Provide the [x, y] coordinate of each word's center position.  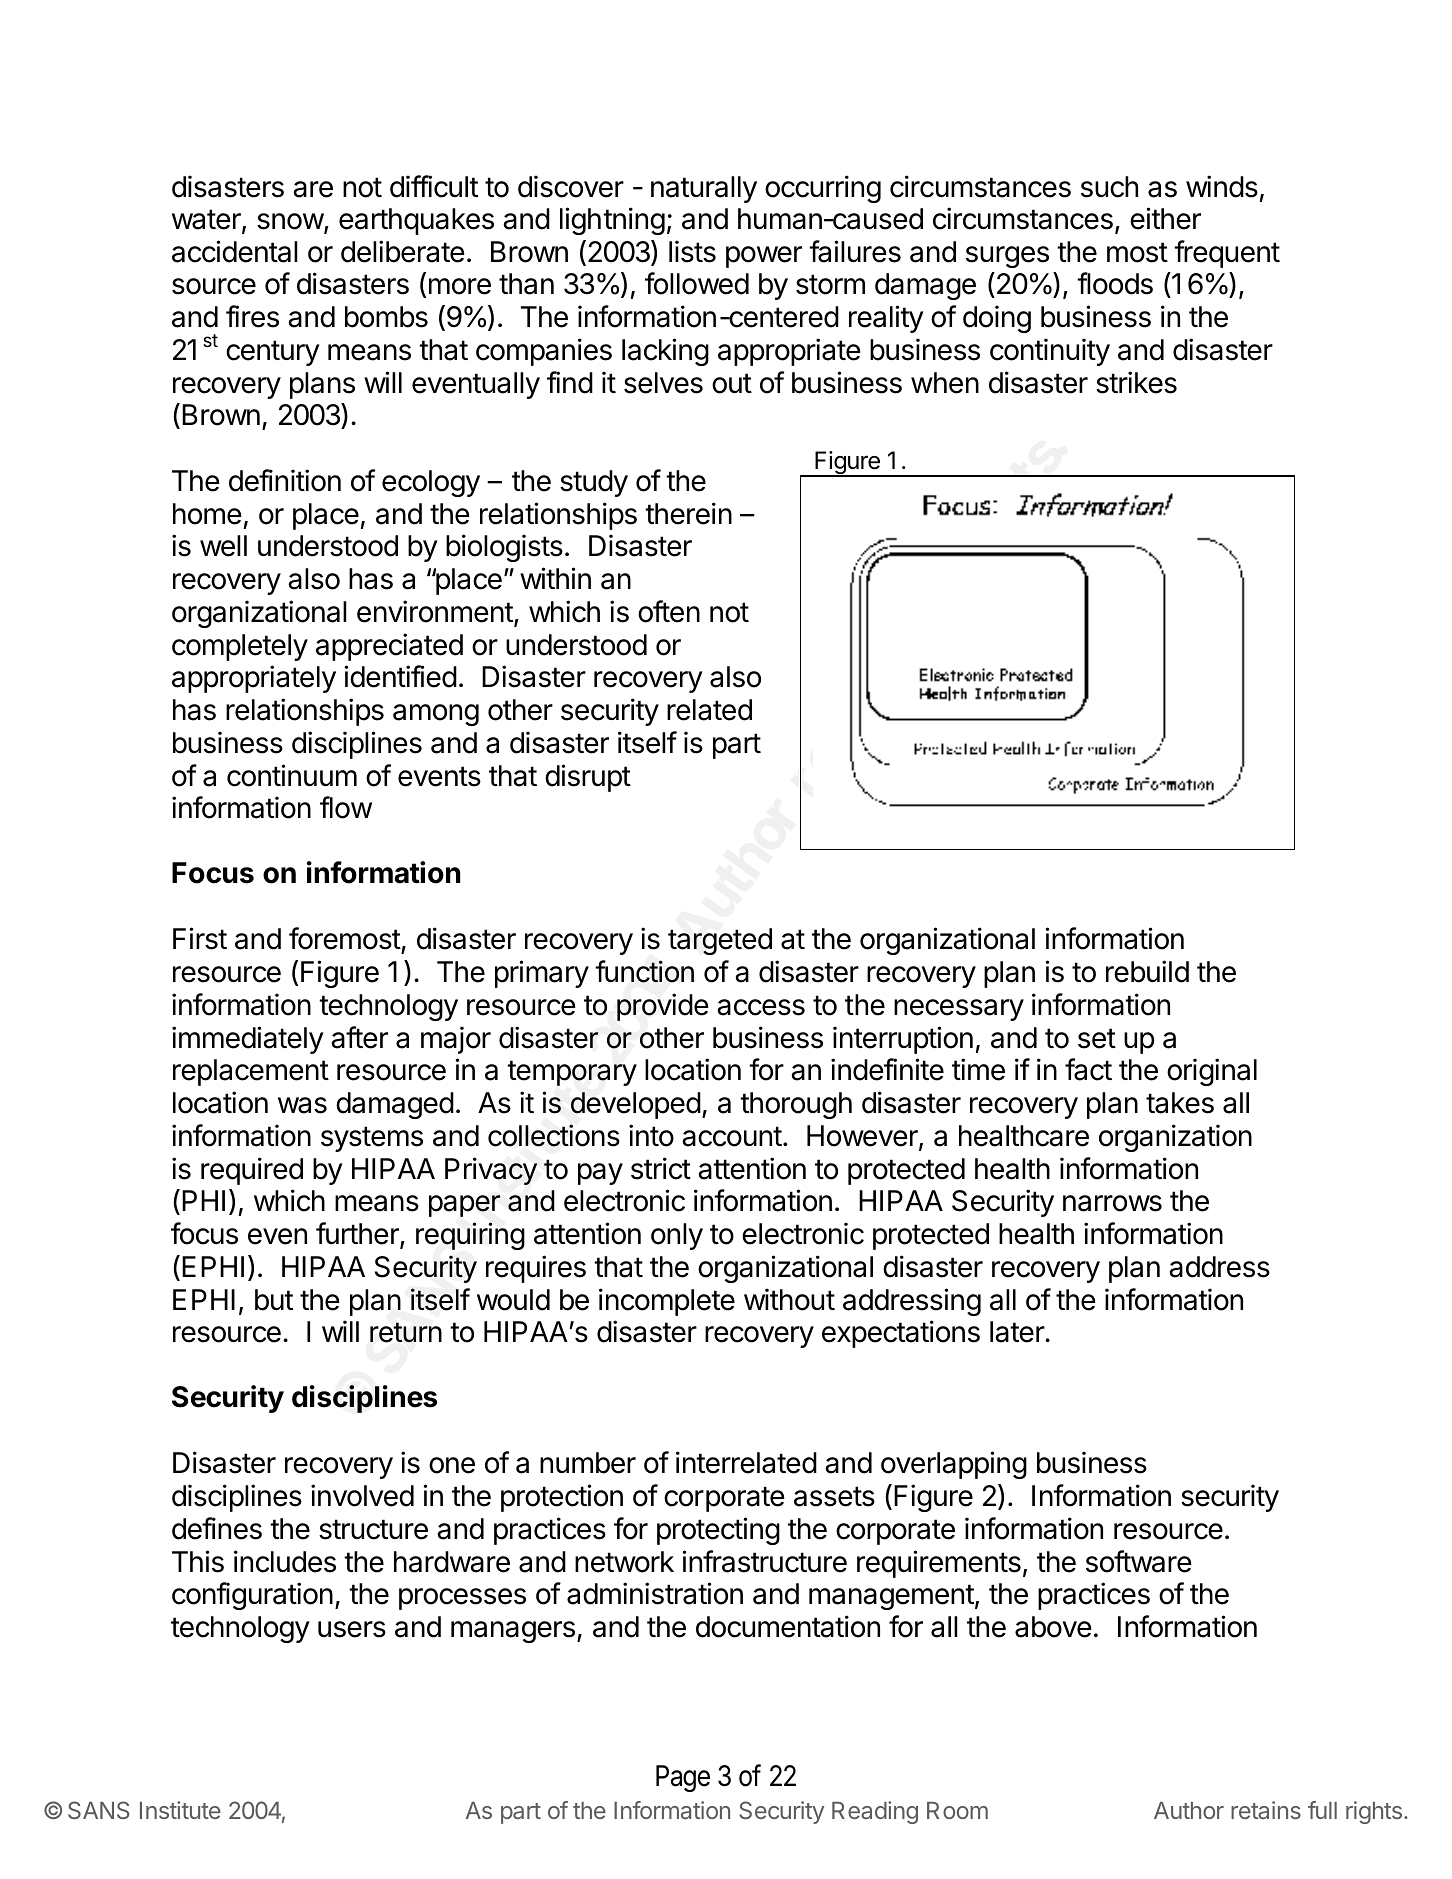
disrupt [588, 778]
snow [291, 222]
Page [683, 1778]
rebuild [1147, 971]
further [358, 1235]
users [352, 1629]
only [677, 1236]
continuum [292, 775]
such [1109, 187]
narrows [1112, 1203]
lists [692, 251]
